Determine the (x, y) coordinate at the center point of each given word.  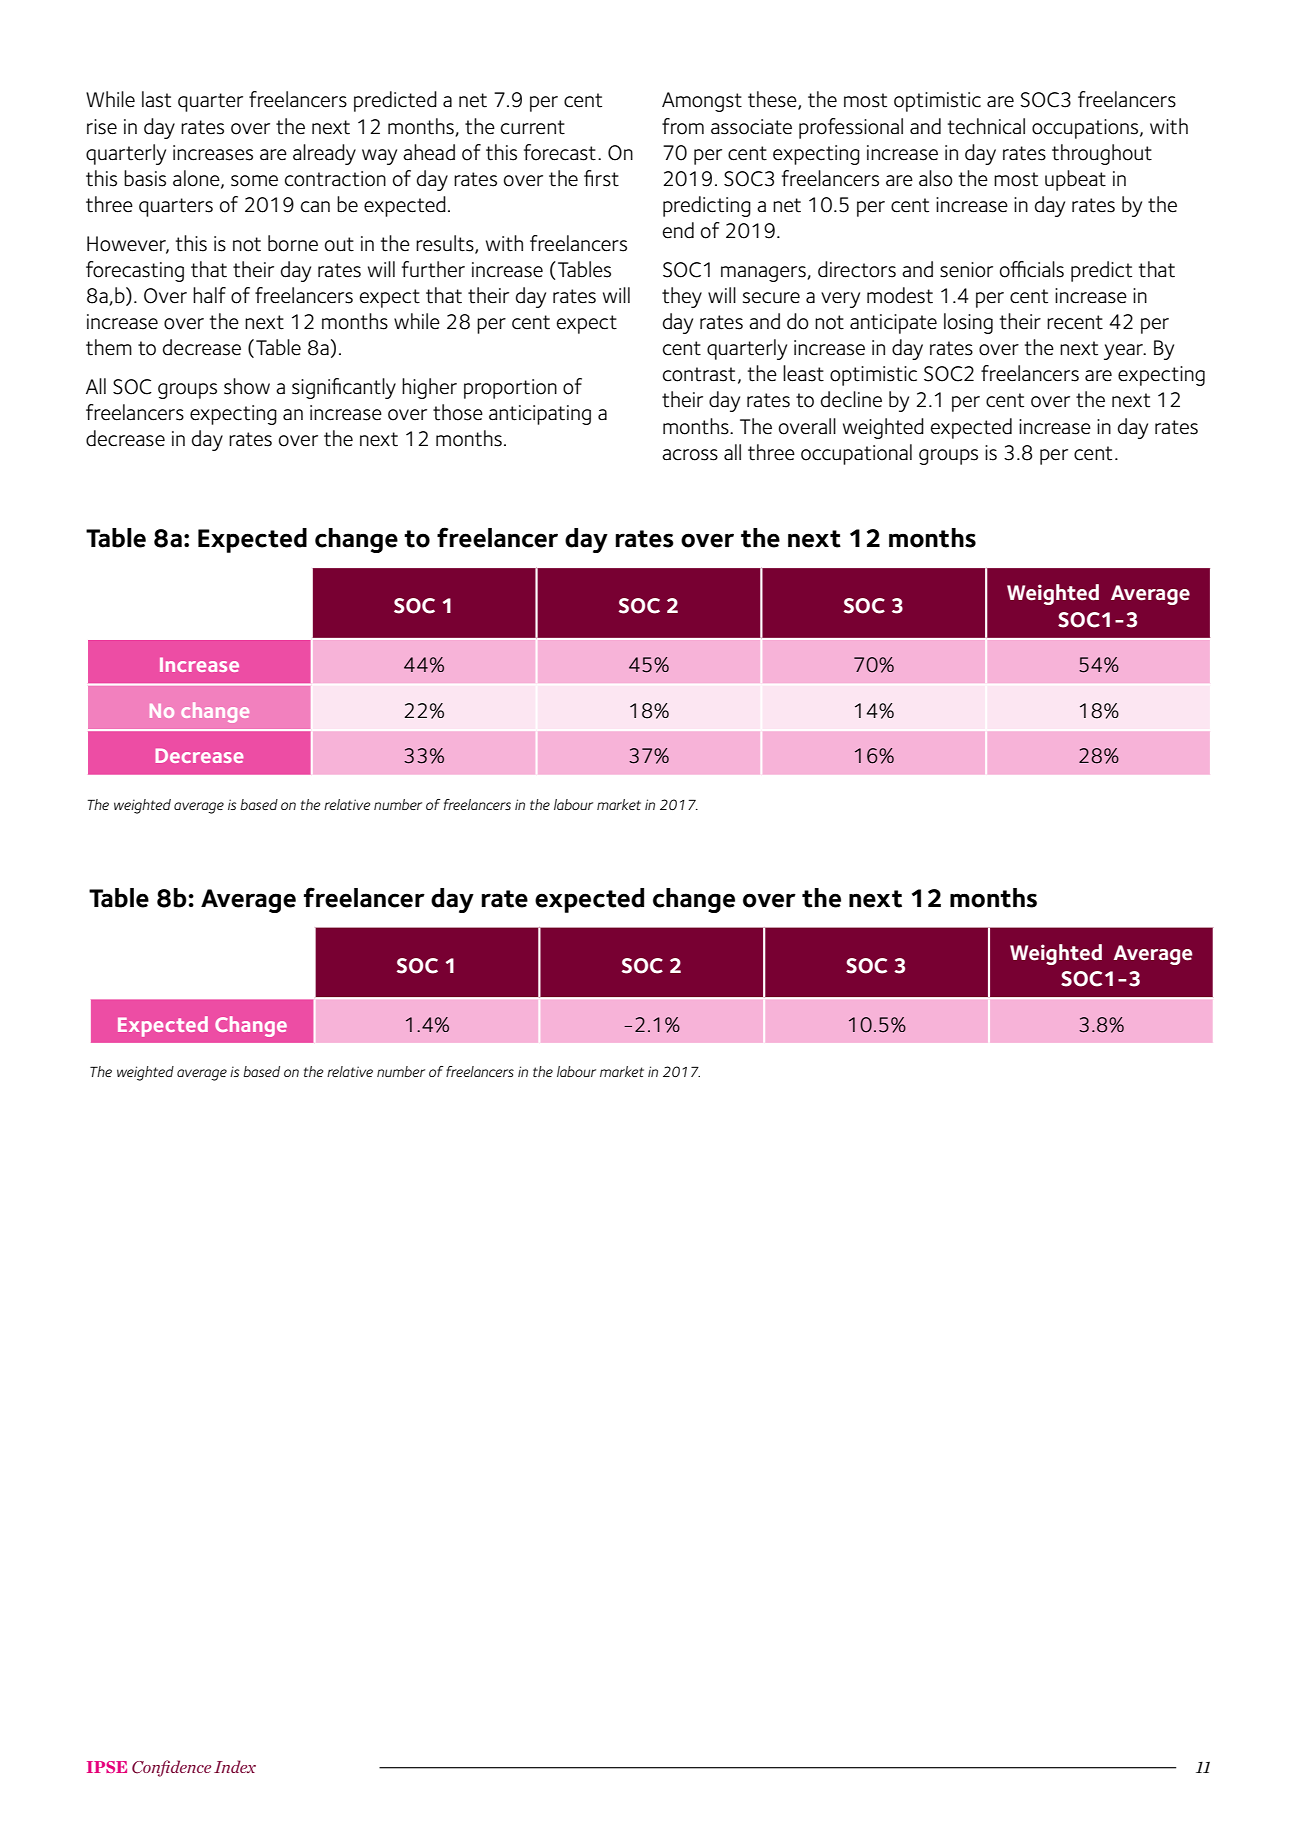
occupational (856, 454)
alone (197, 179)
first (601, 178)
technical (986, 126)
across (690, 455)
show (247, 386)
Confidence (171, 1768)
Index (235, 1766)
